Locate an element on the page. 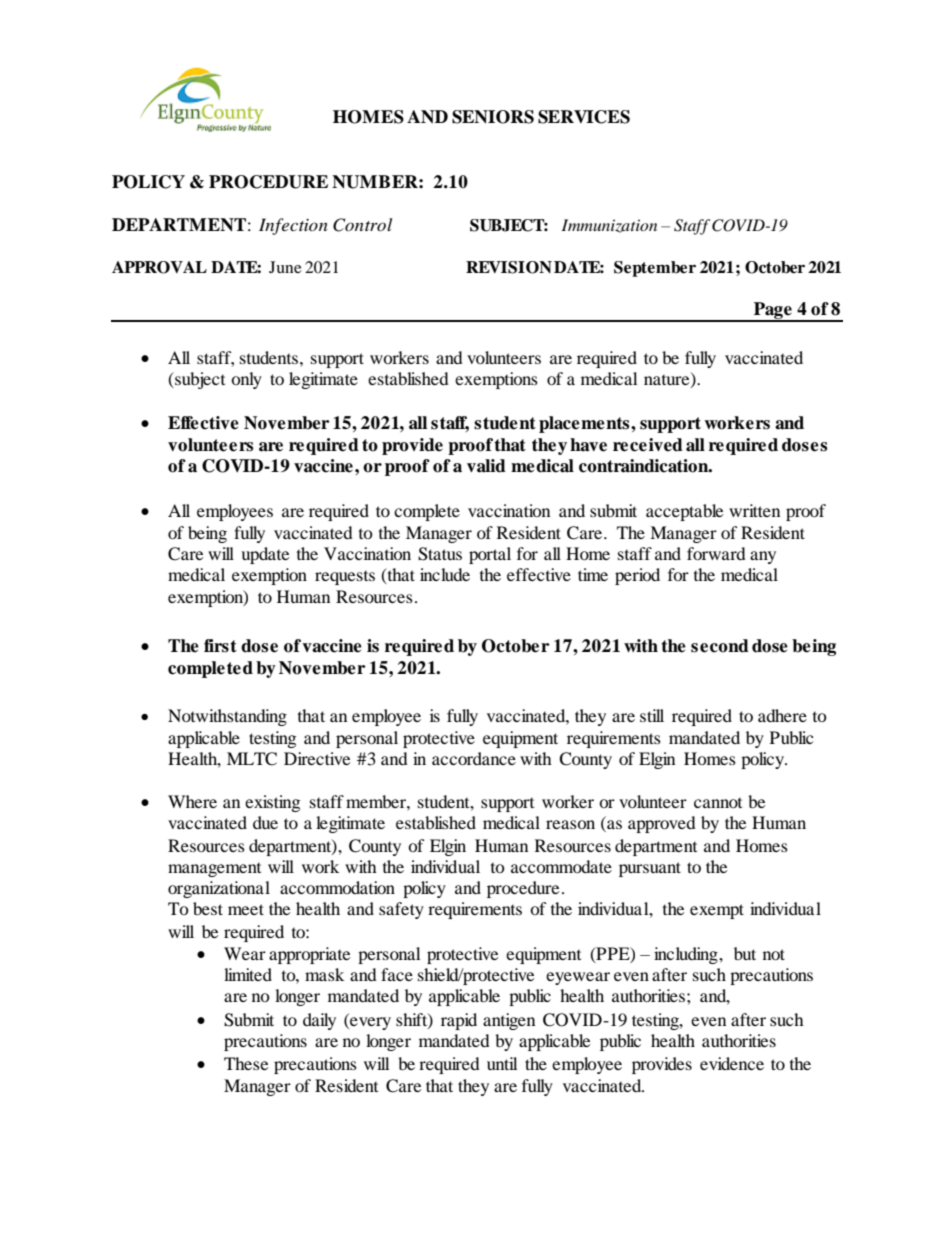 This image has width=952, height=1233. SERVICES is located at coordinates (584, 117).
